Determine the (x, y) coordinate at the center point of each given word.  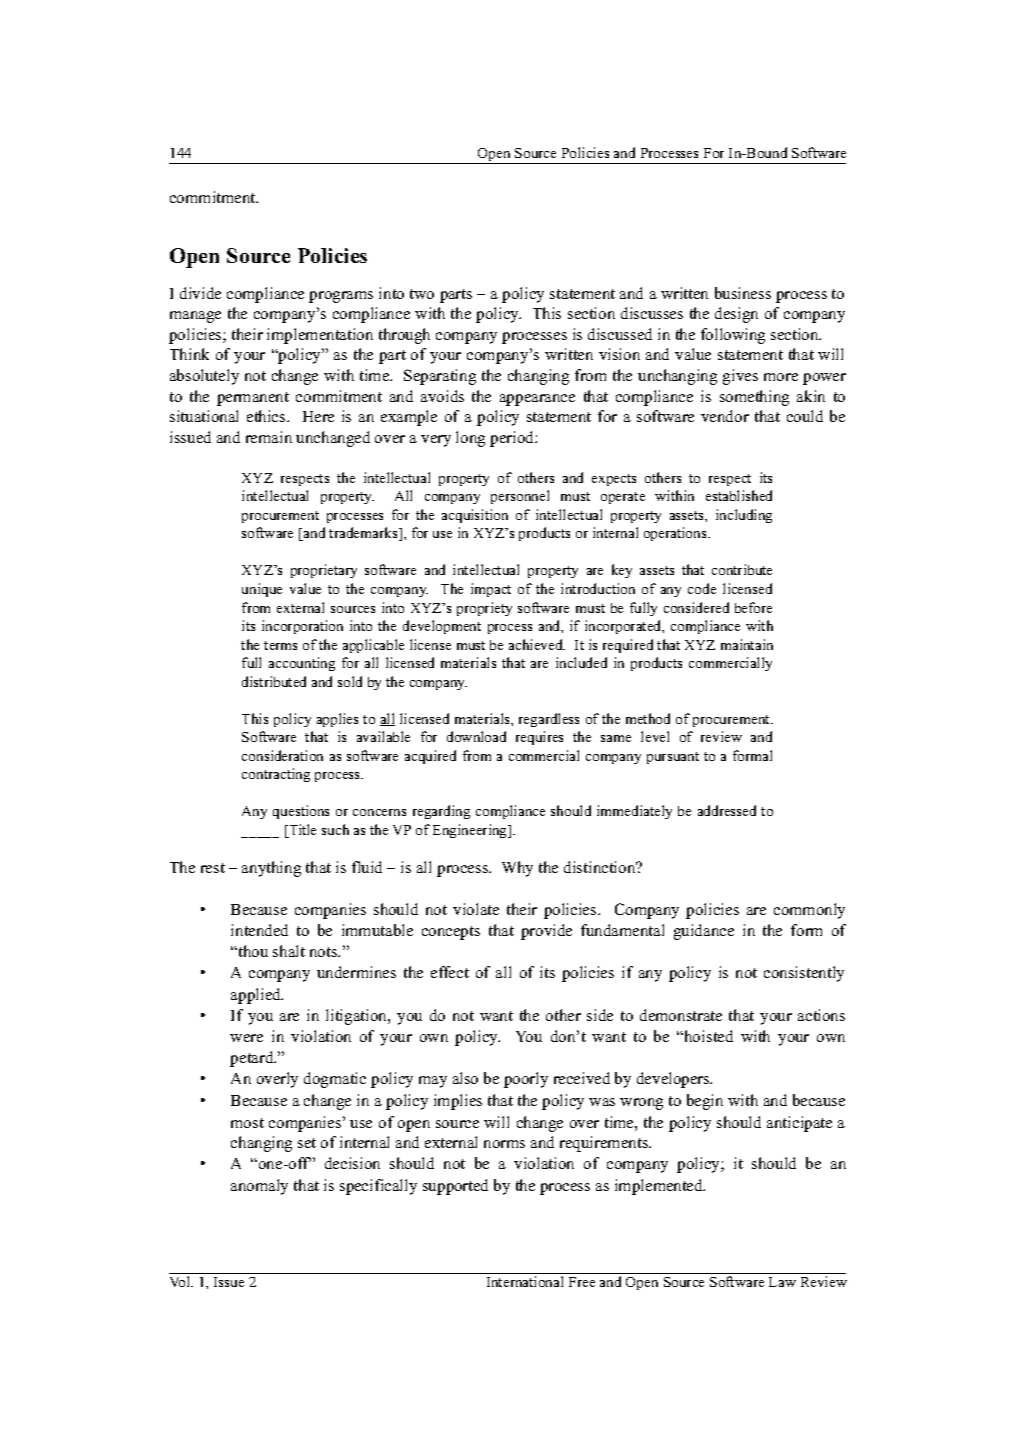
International (525, 1281)
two (422, 294)
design (736, 315)
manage (195, 317)
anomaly (259, 1187)
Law (782, 1282)
